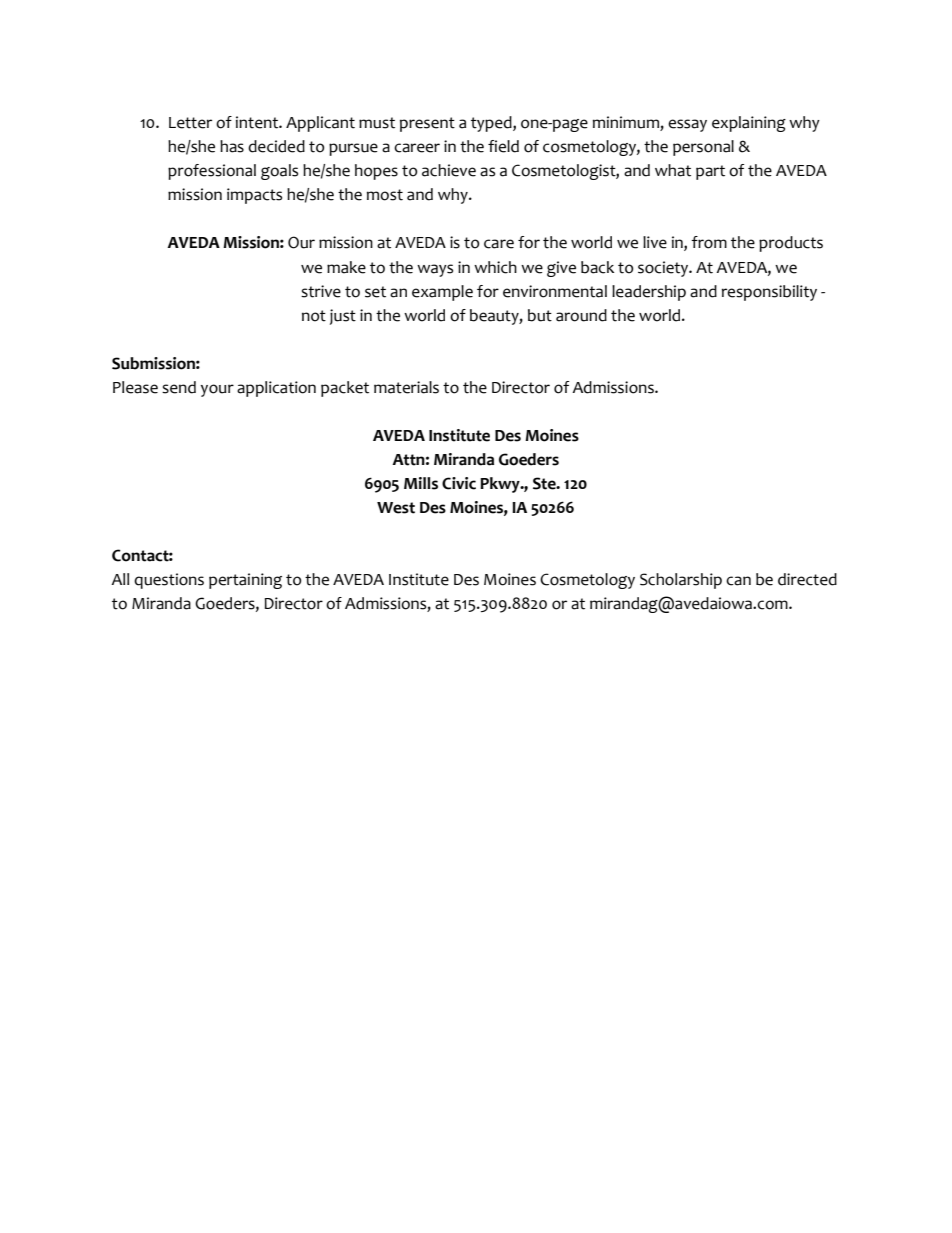 This document has width=952, height=1233. Describe the element at coordinates (406, 387) in the document. I see `materials` at that location.
